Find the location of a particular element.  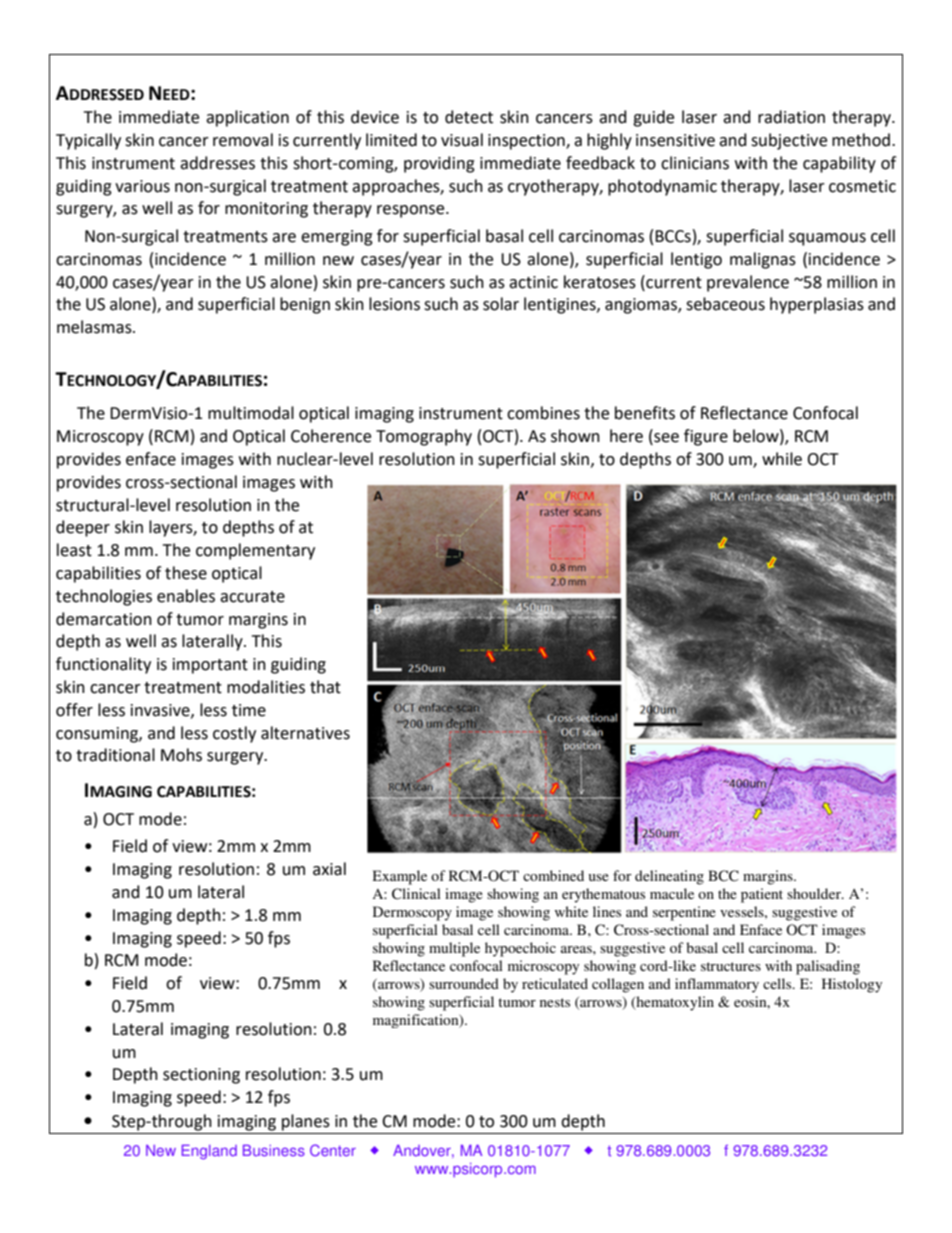

Mohs is located at coordinates (181, 755).
